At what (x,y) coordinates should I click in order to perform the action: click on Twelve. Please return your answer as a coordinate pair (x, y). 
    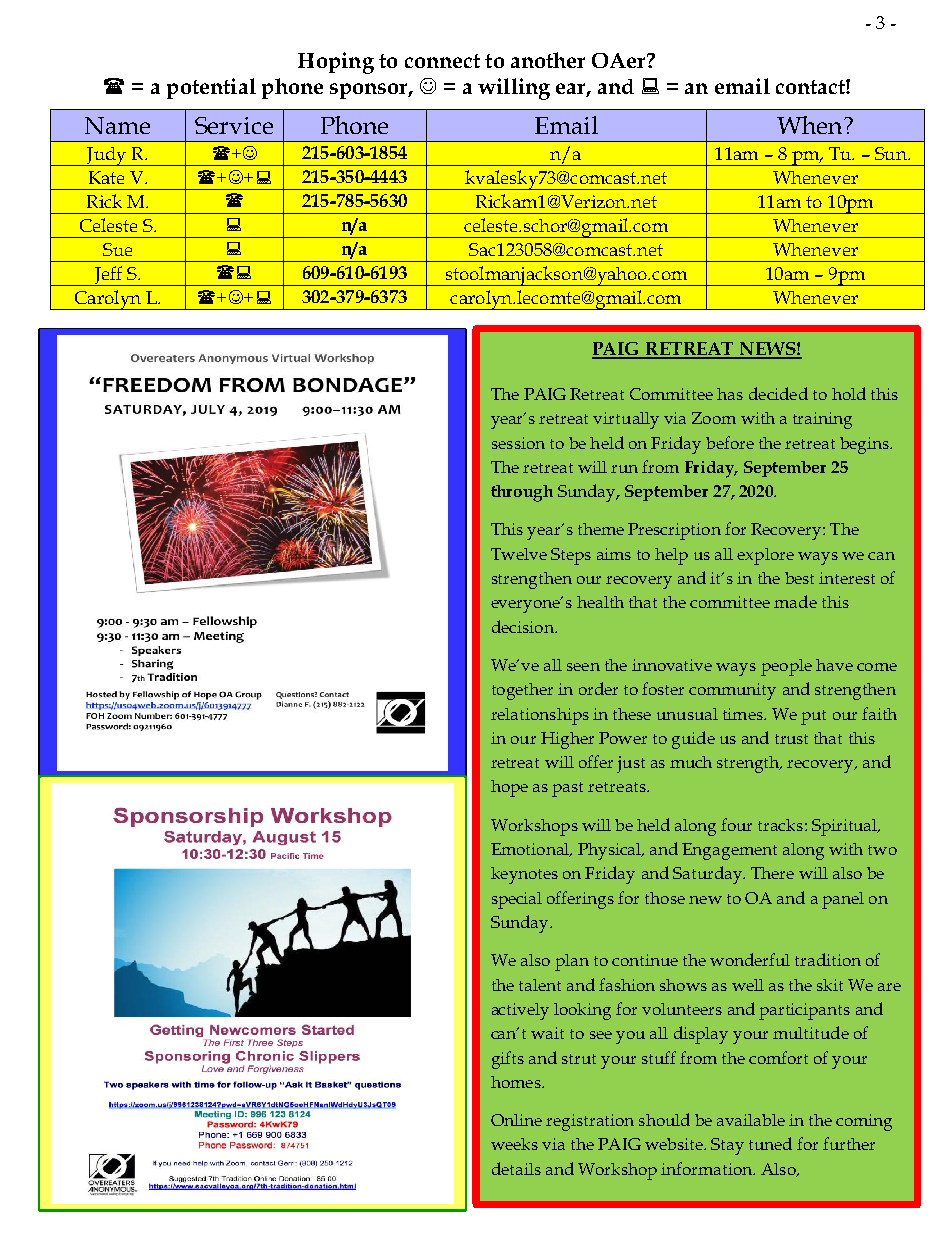
    Looking at the image, I should click on (519, 554).
